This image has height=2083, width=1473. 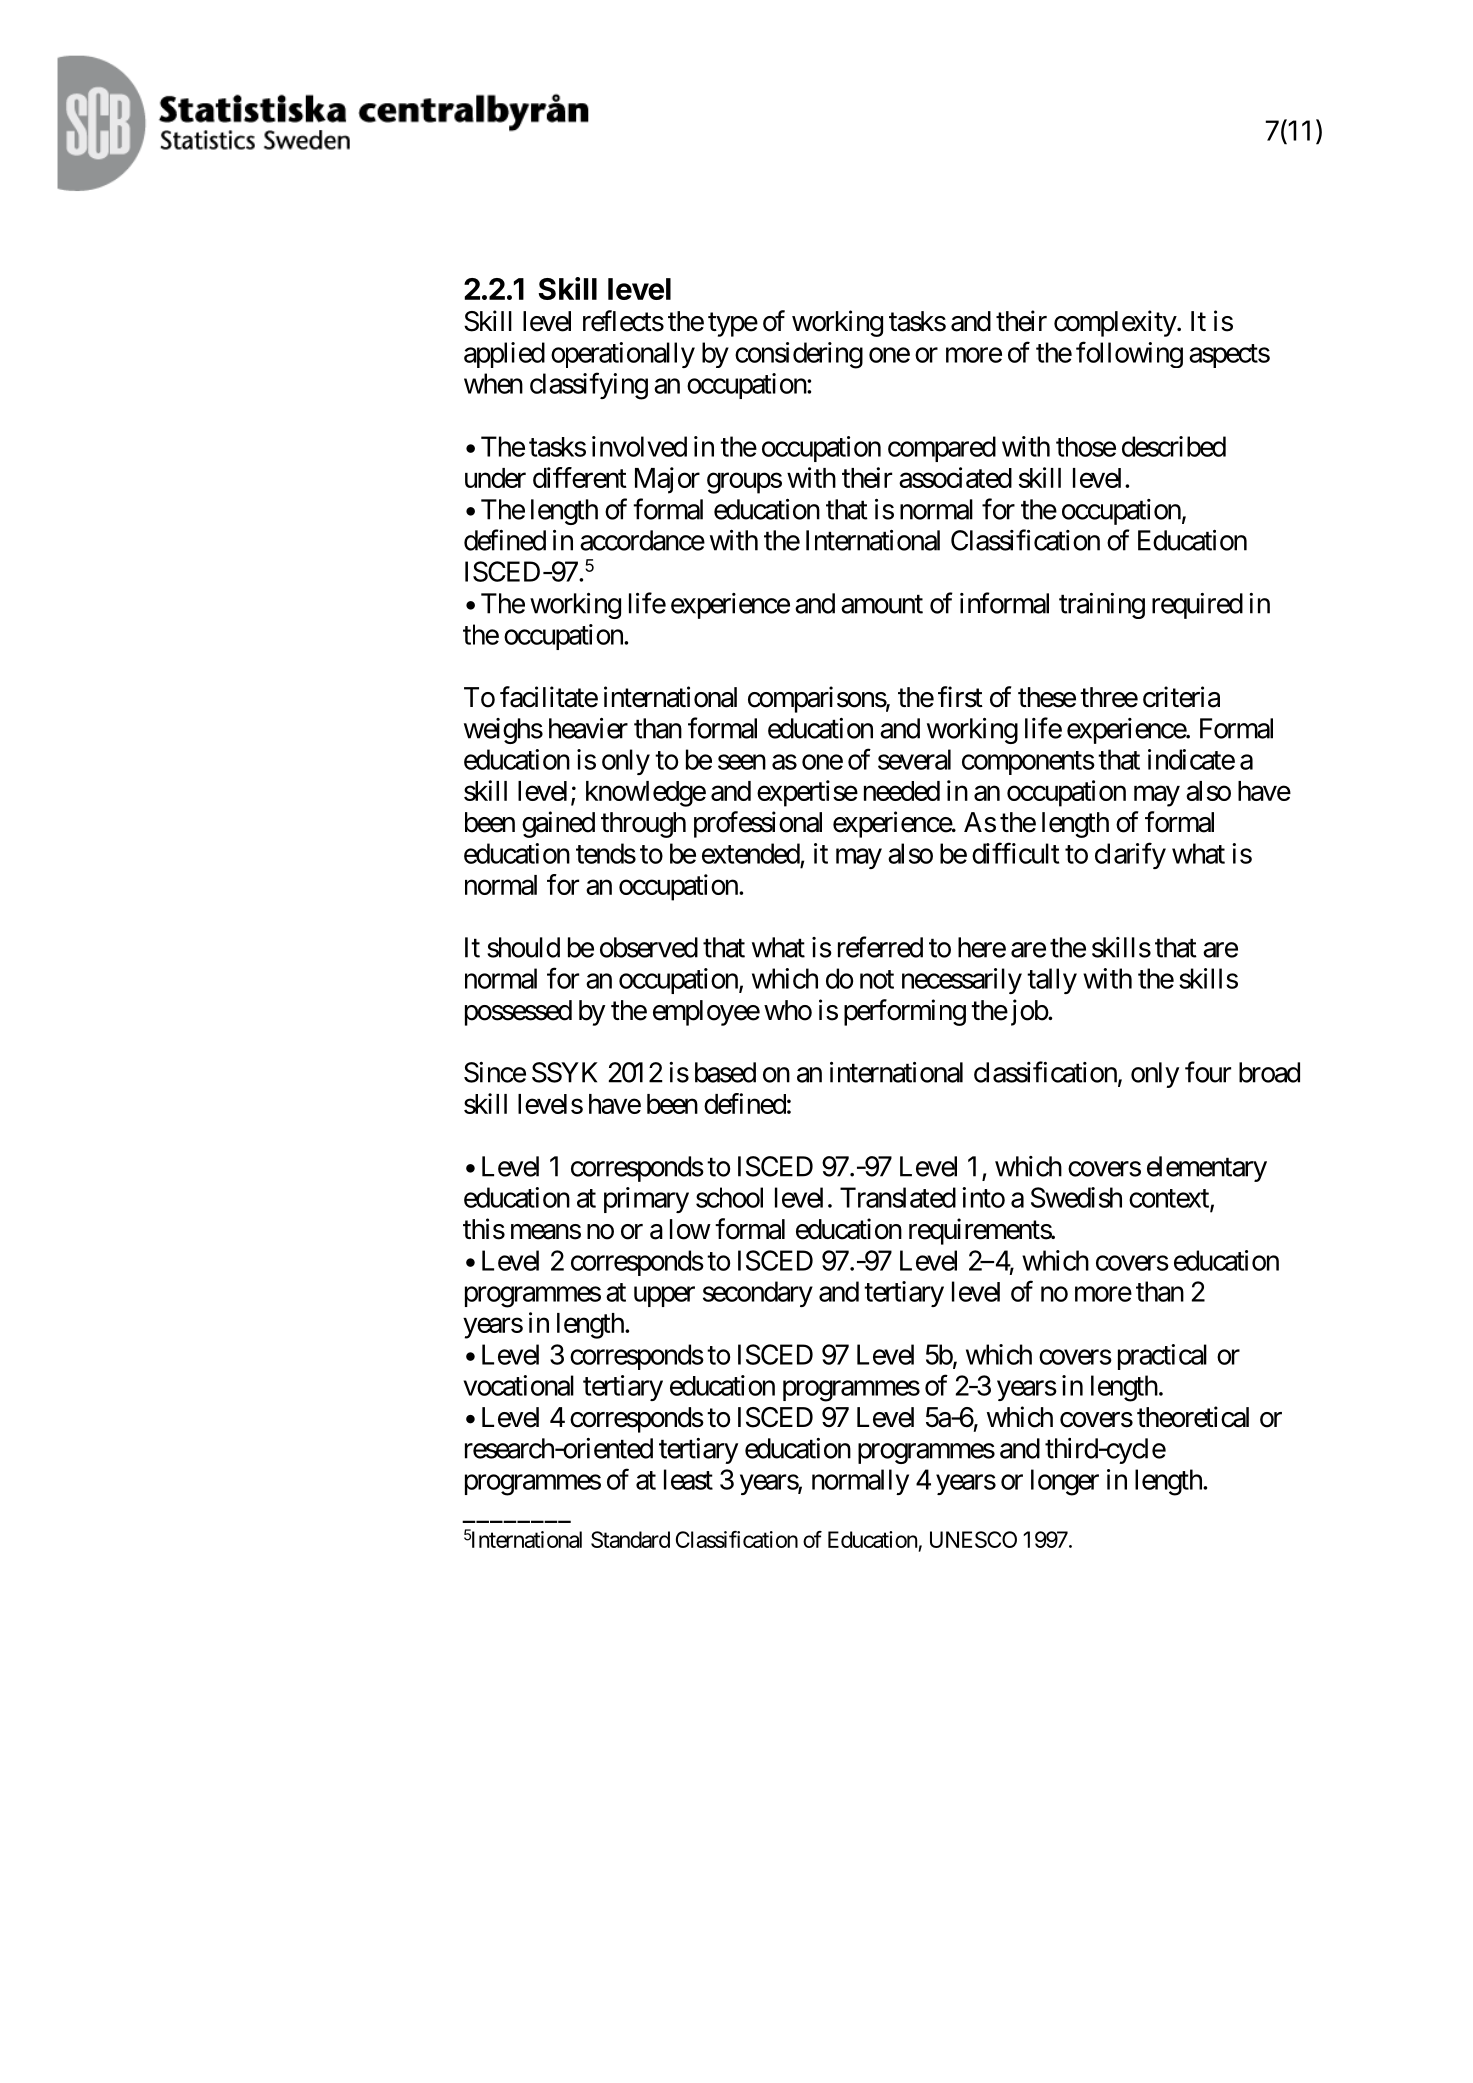 What do you see at coordinates (973, 1539) in the image?
I see `UNESCO` at bounding box center [973, 1539].
